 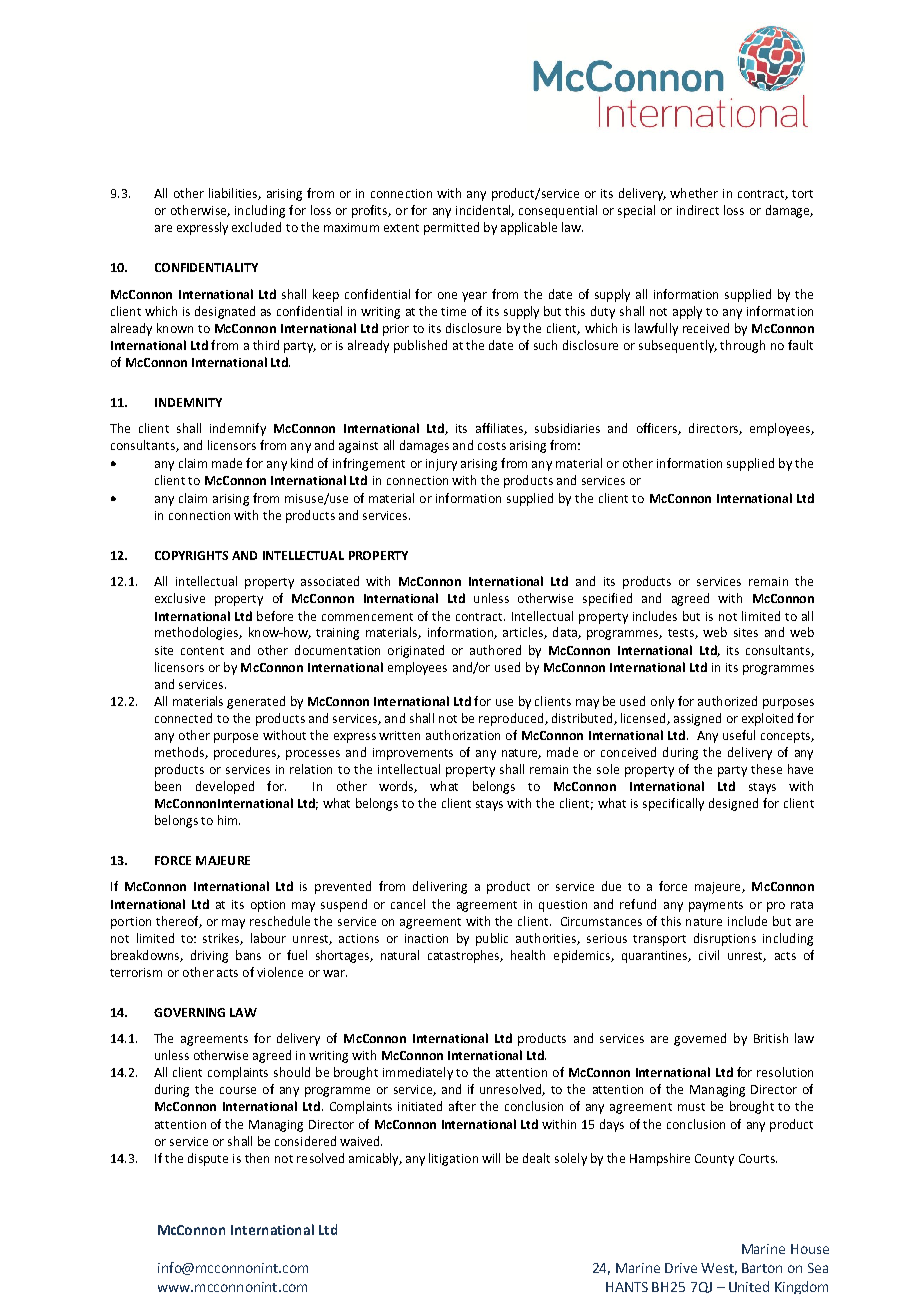 What do you see at coordinates (208, 1159) in the page?
I see `dispute` at bounding box center [208, 1159].
